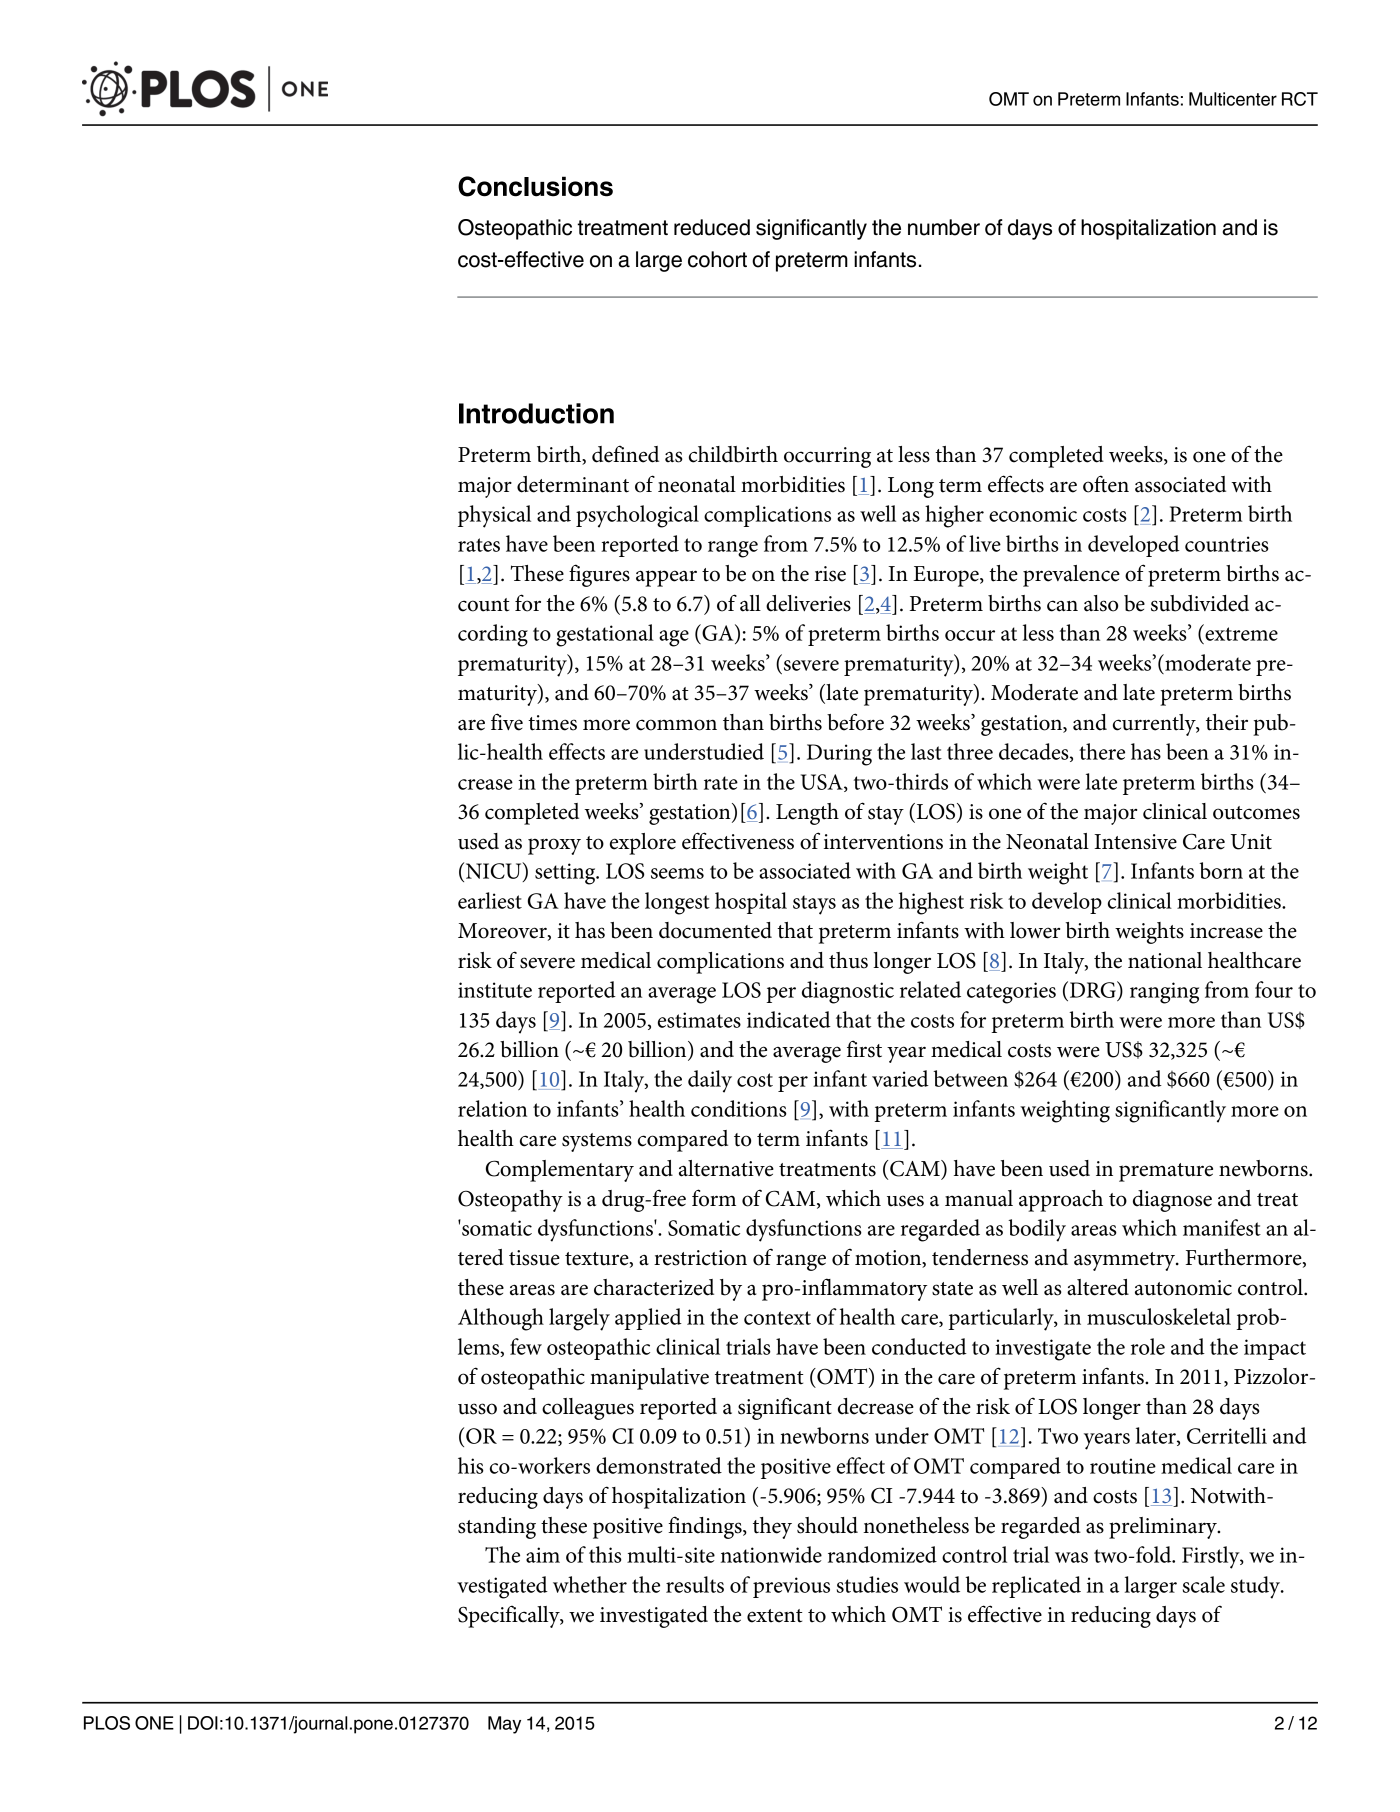 This image has width=1400, height=1812. I want to click on five, so click(507, 722).
